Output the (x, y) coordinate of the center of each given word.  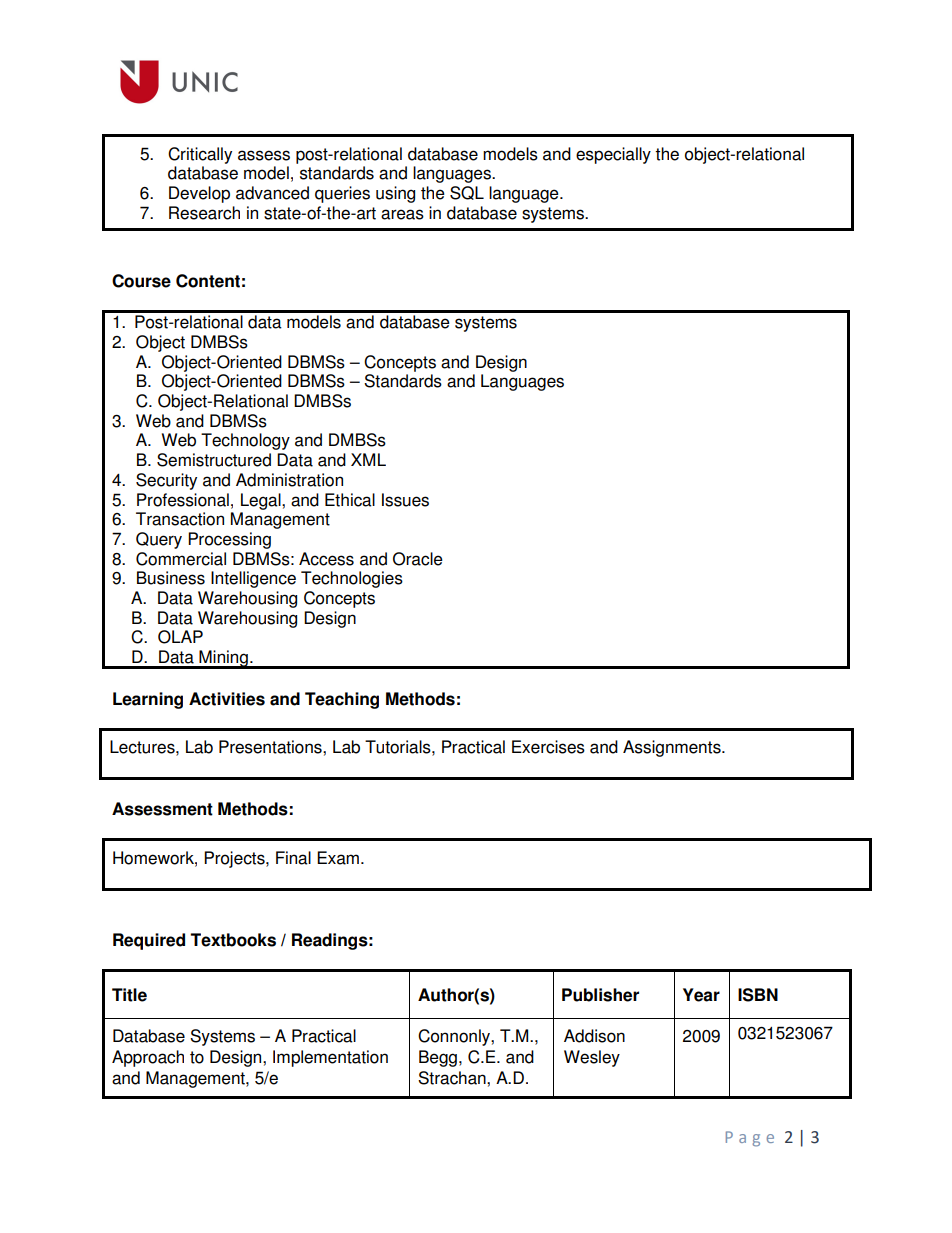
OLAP (180, 637)
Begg (438, 1058)
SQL (467, 193)
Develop (199, 194)
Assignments (673, 748)
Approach (148, 1058)
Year (701, 995)
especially (613, 155)
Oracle (418, 559)
